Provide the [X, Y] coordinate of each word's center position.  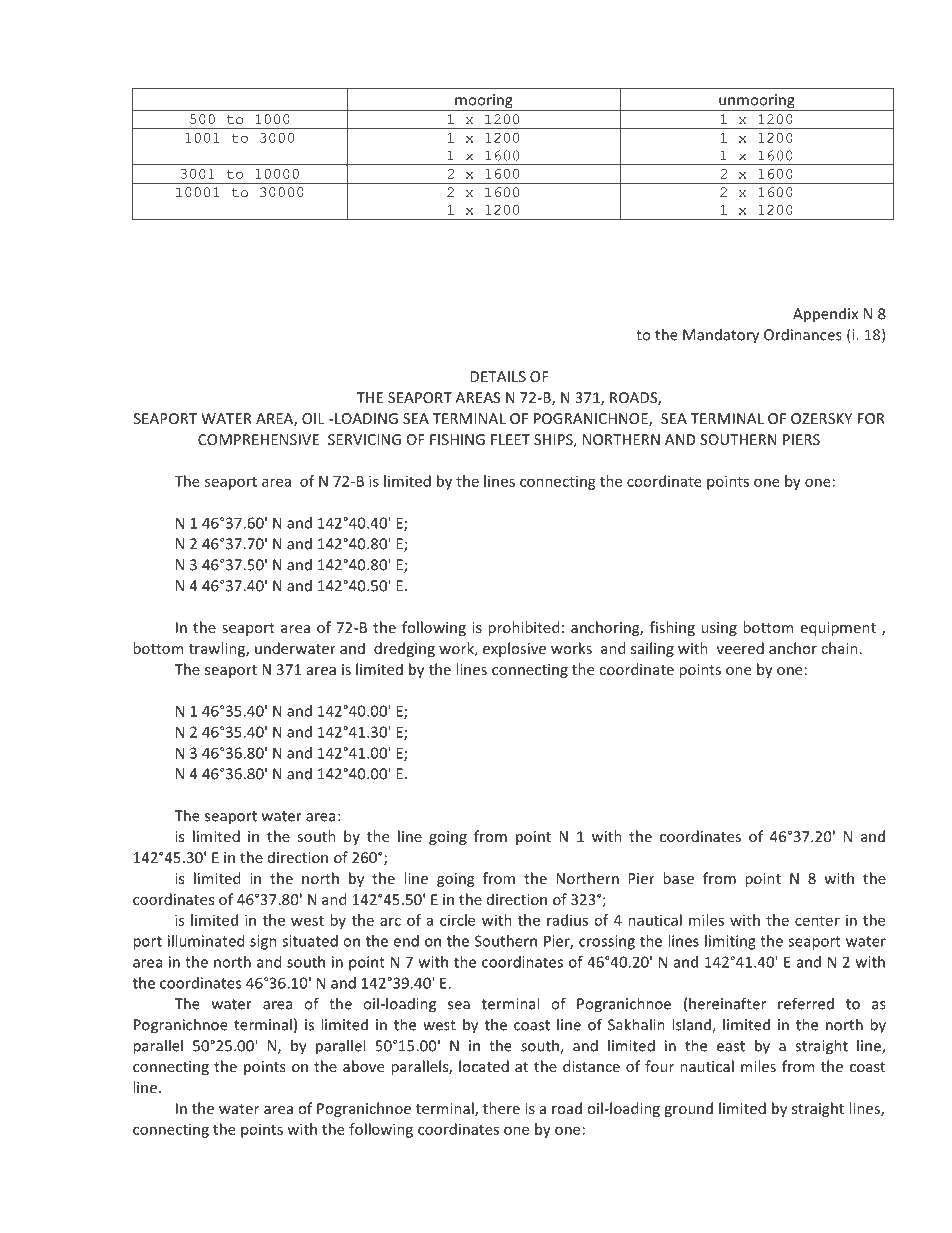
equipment [838, 629]
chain [839, 648]
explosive [514, 649]
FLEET [510, 439]
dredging [404, 649]
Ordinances [803, 334]
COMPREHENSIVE [258, 439]
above [363, 1066]
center [817, 921]
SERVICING [364, 439]
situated [310, 941]
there [501, 1108]
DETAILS [498, 376]
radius [567, 920]
